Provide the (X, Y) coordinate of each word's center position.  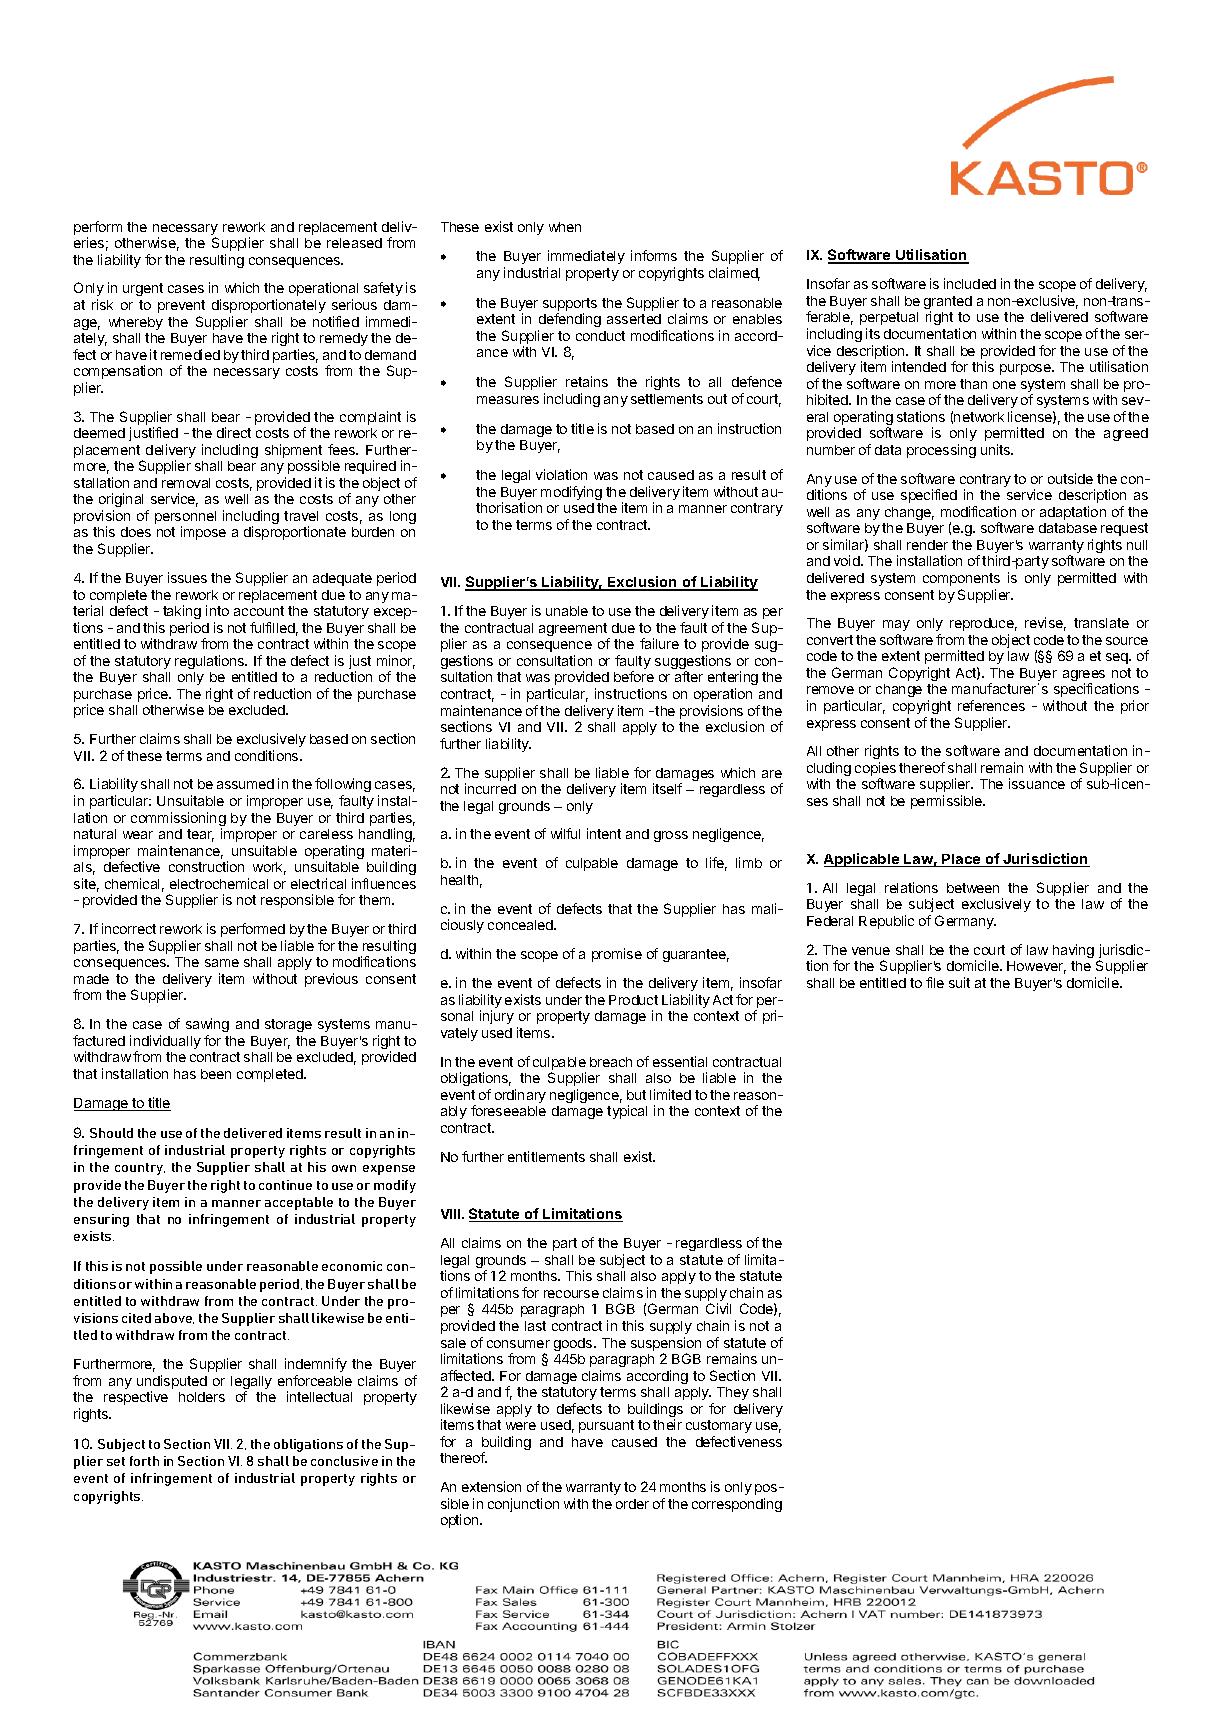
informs (654, 255)
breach (611, 1062)
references (991, 705)
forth (144, 1461)
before (634, 676)
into (217, 610)
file (935, 982)
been (216, 1074)
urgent (143, 289)
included (970, 283)
